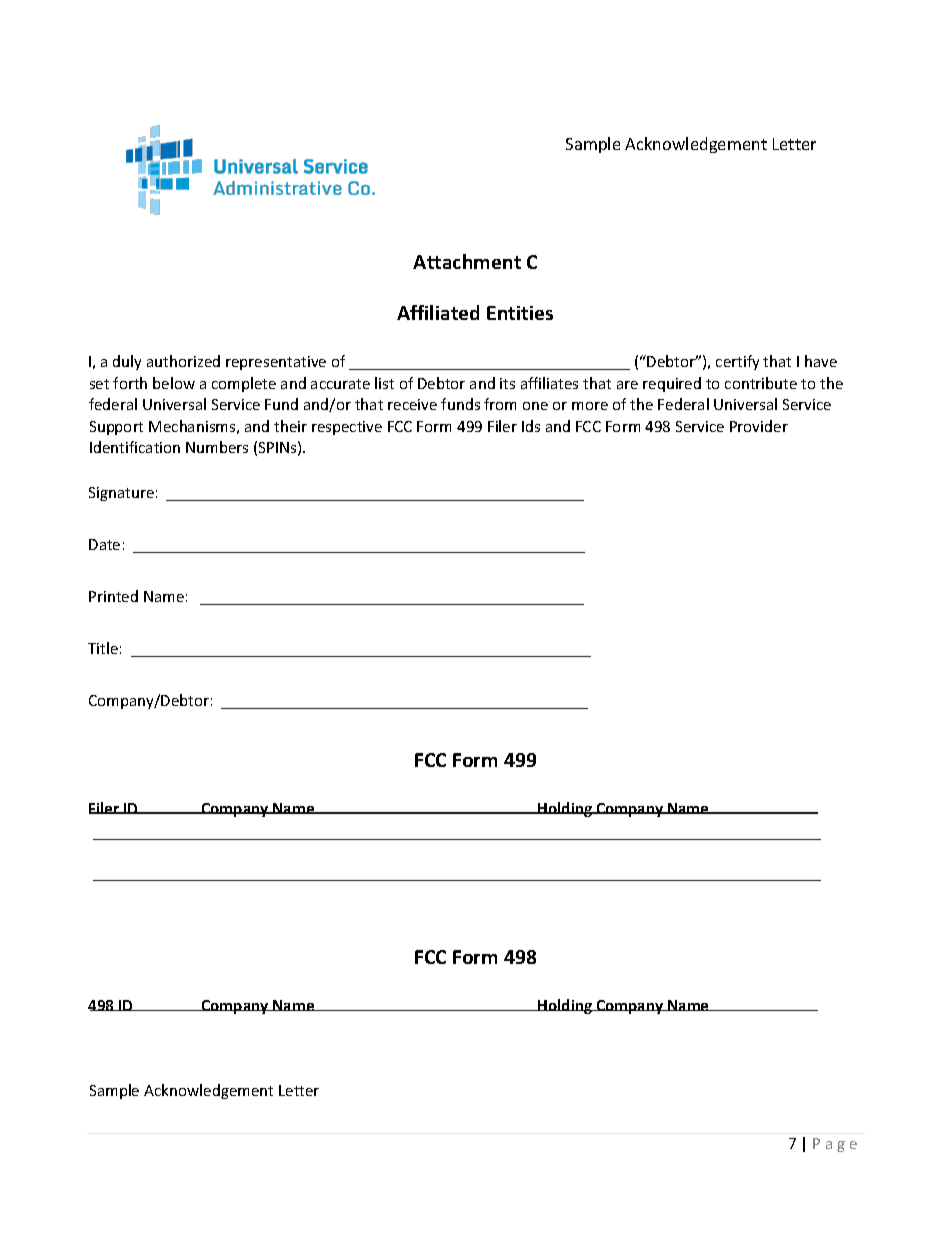  I want to click on Title, so click(103, 648).
